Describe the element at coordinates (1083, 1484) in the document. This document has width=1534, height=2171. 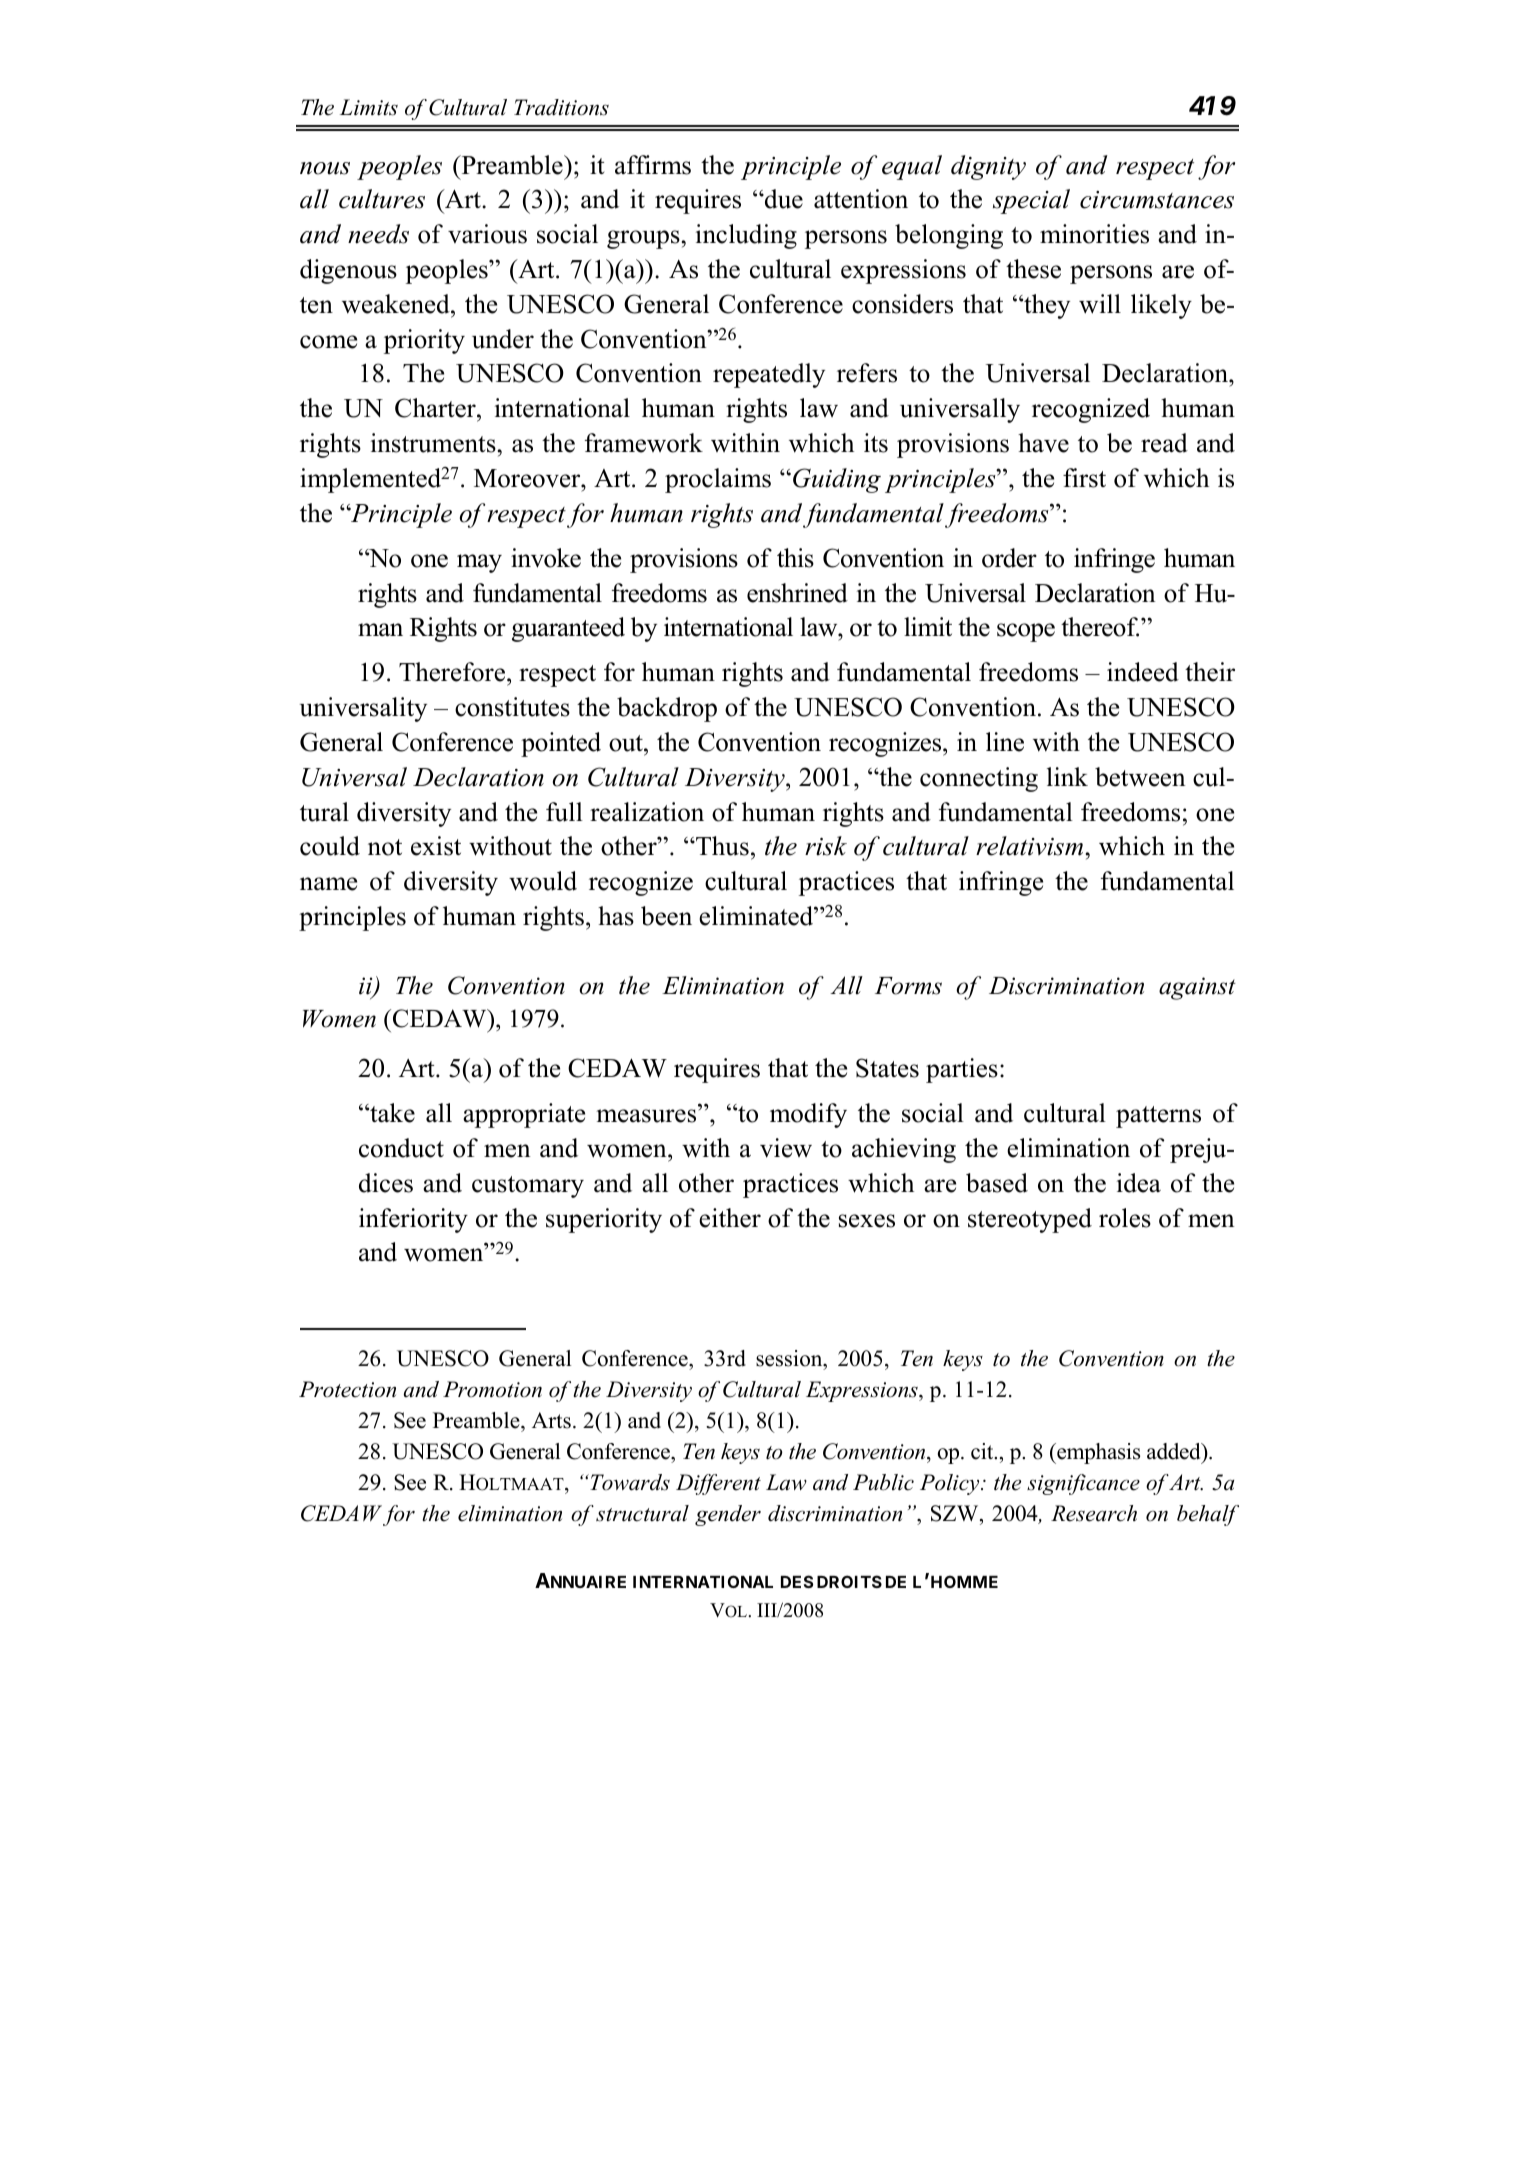
I see `significance` at that location.
